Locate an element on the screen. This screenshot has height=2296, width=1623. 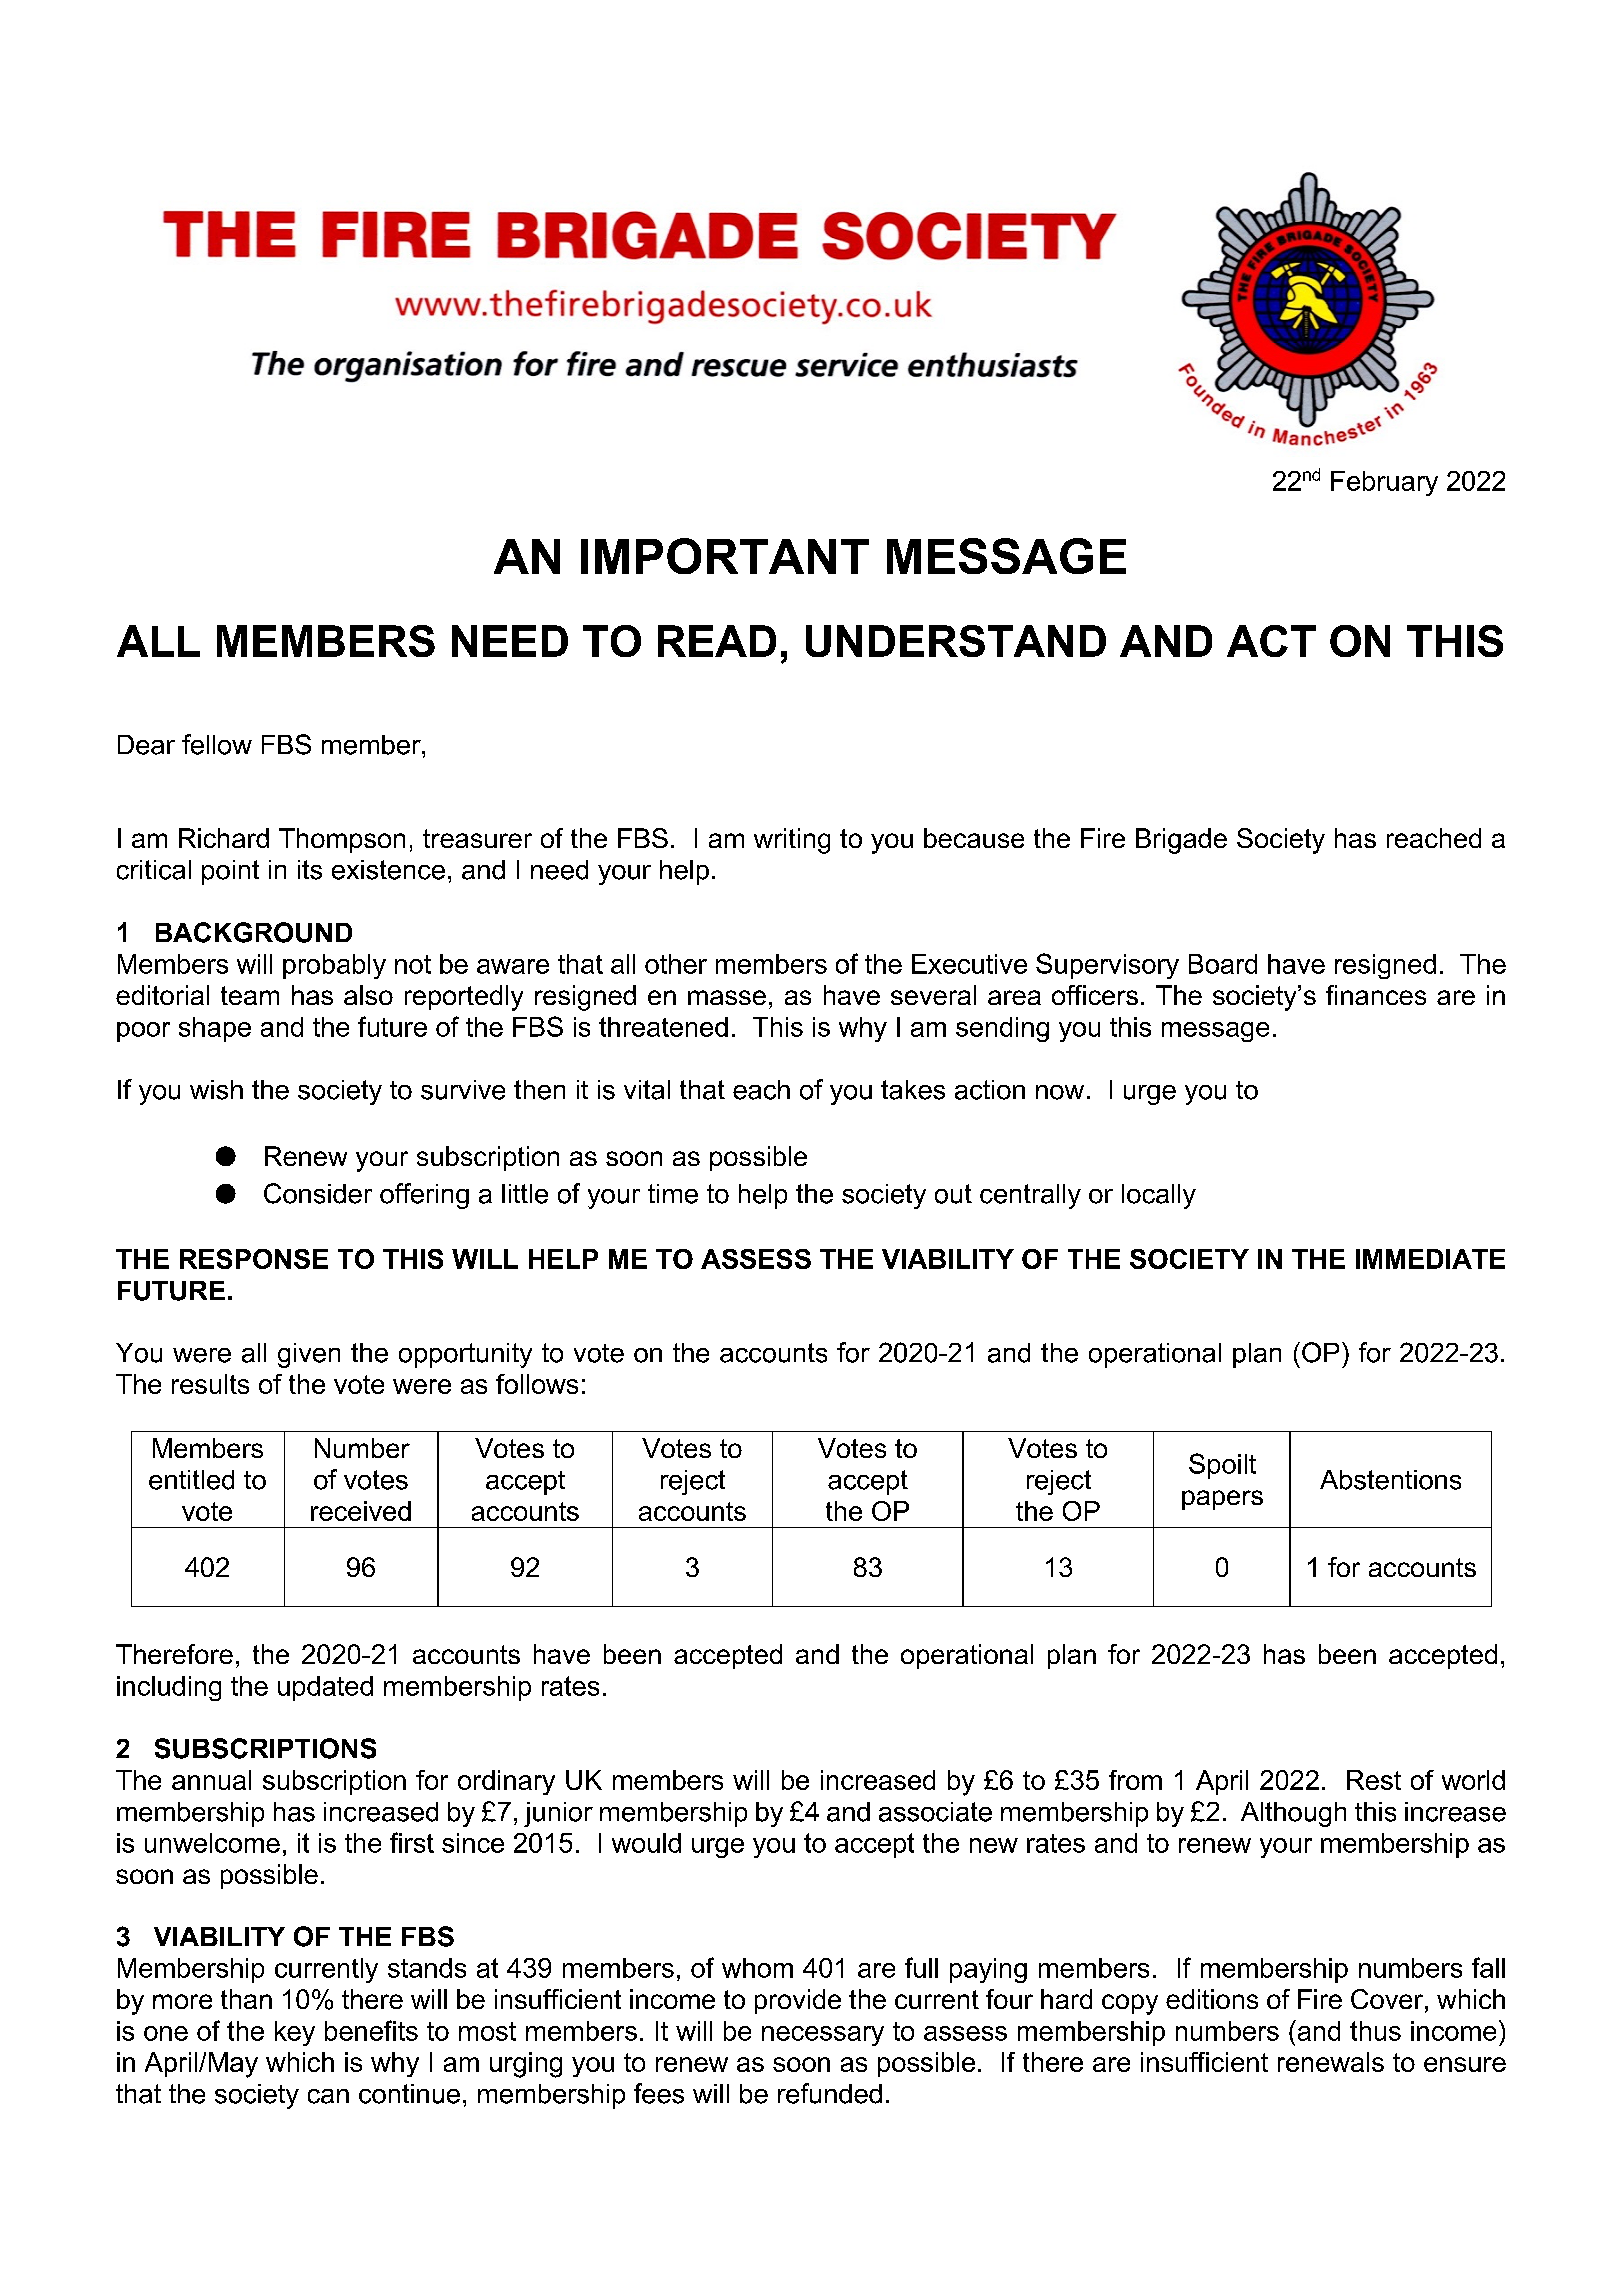
fellow is located at coordinates (217, 744).
